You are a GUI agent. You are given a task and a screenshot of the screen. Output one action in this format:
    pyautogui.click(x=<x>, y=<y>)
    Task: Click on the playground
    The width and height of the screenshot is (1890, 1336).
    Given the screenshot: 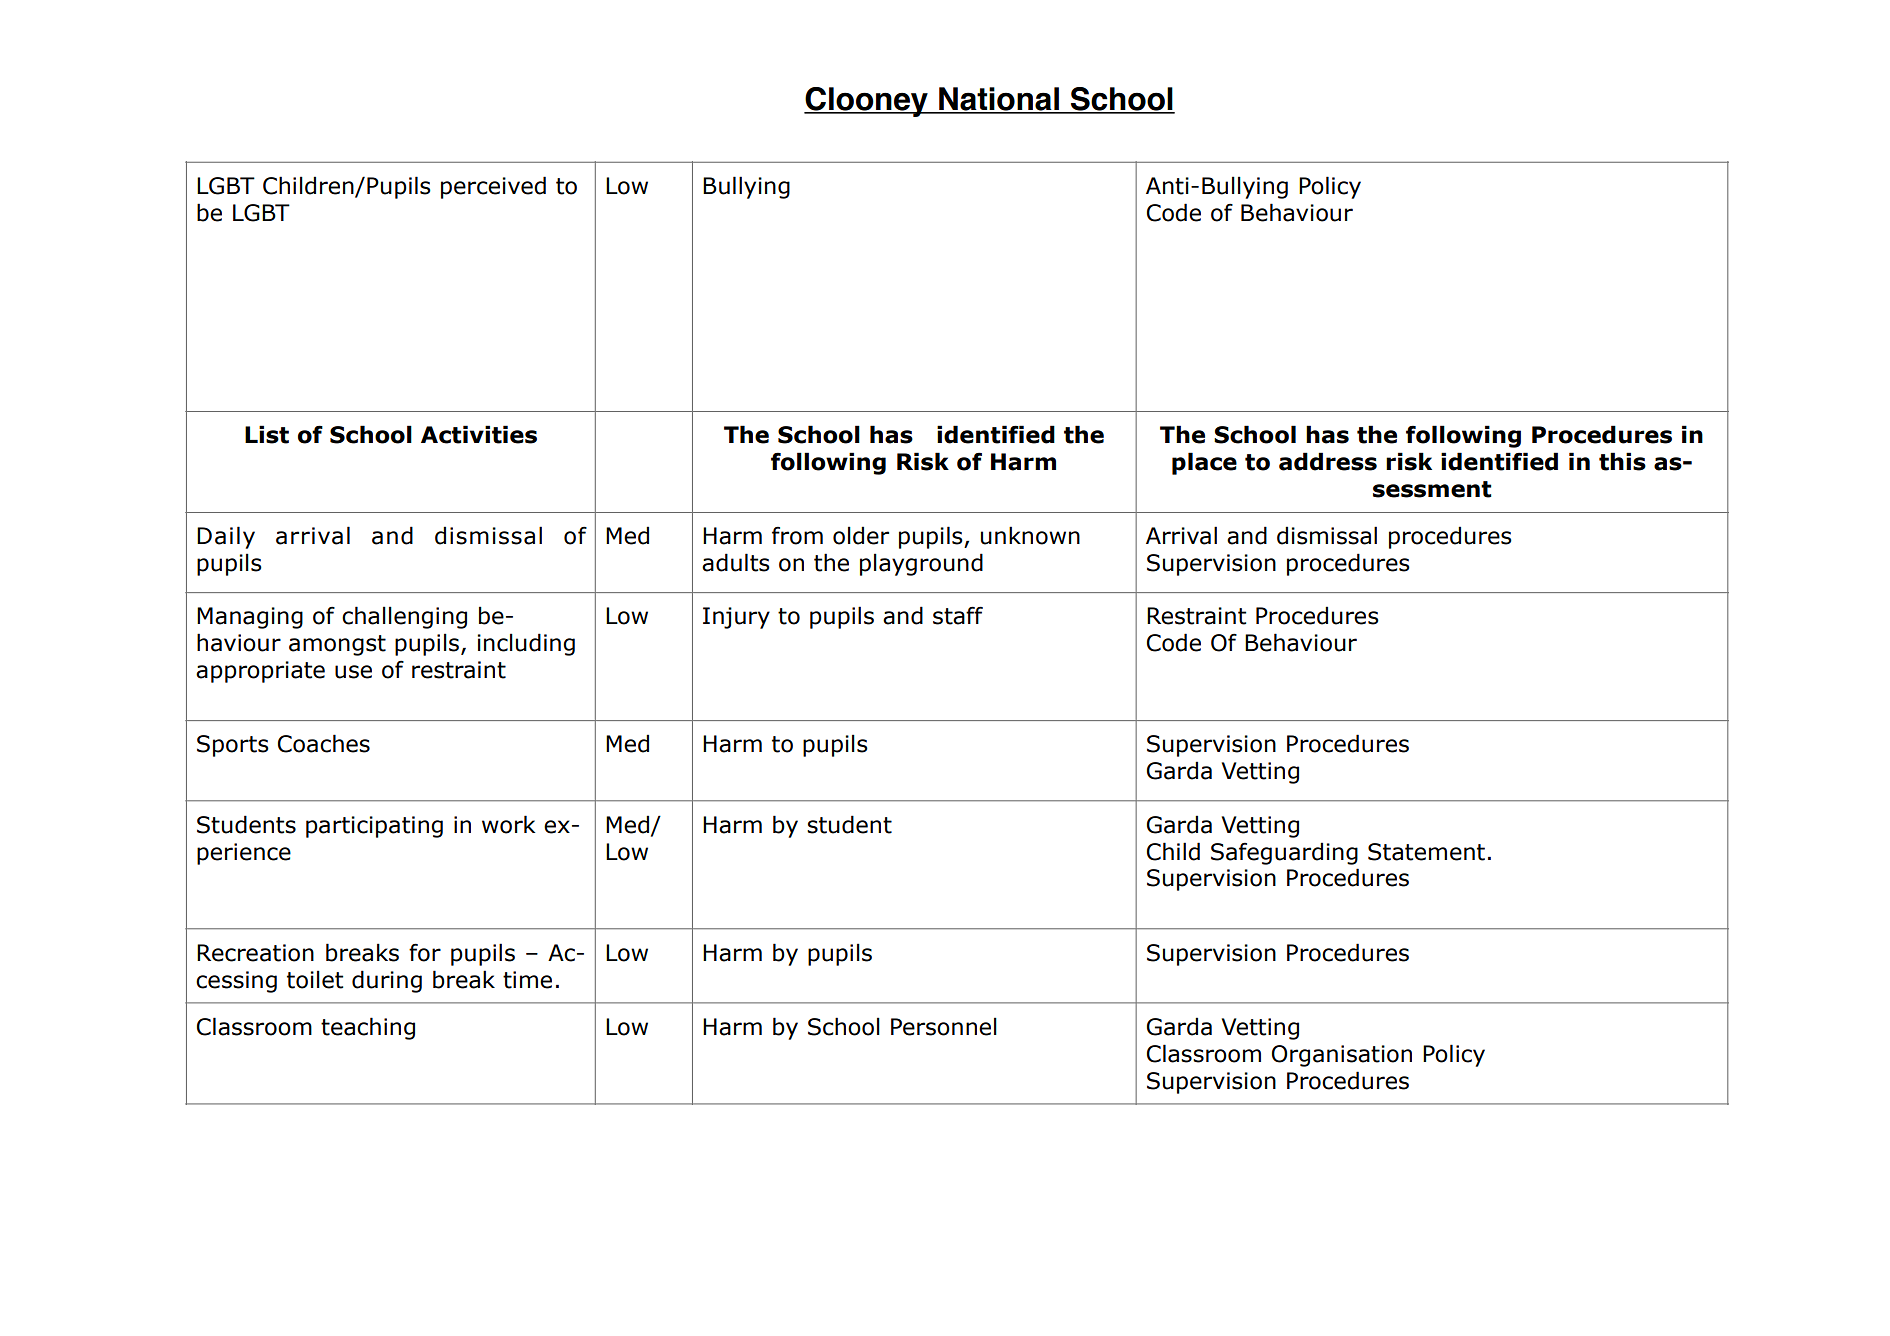 What is the action you would take?
    pyautogui.click(x=921, y=564)
